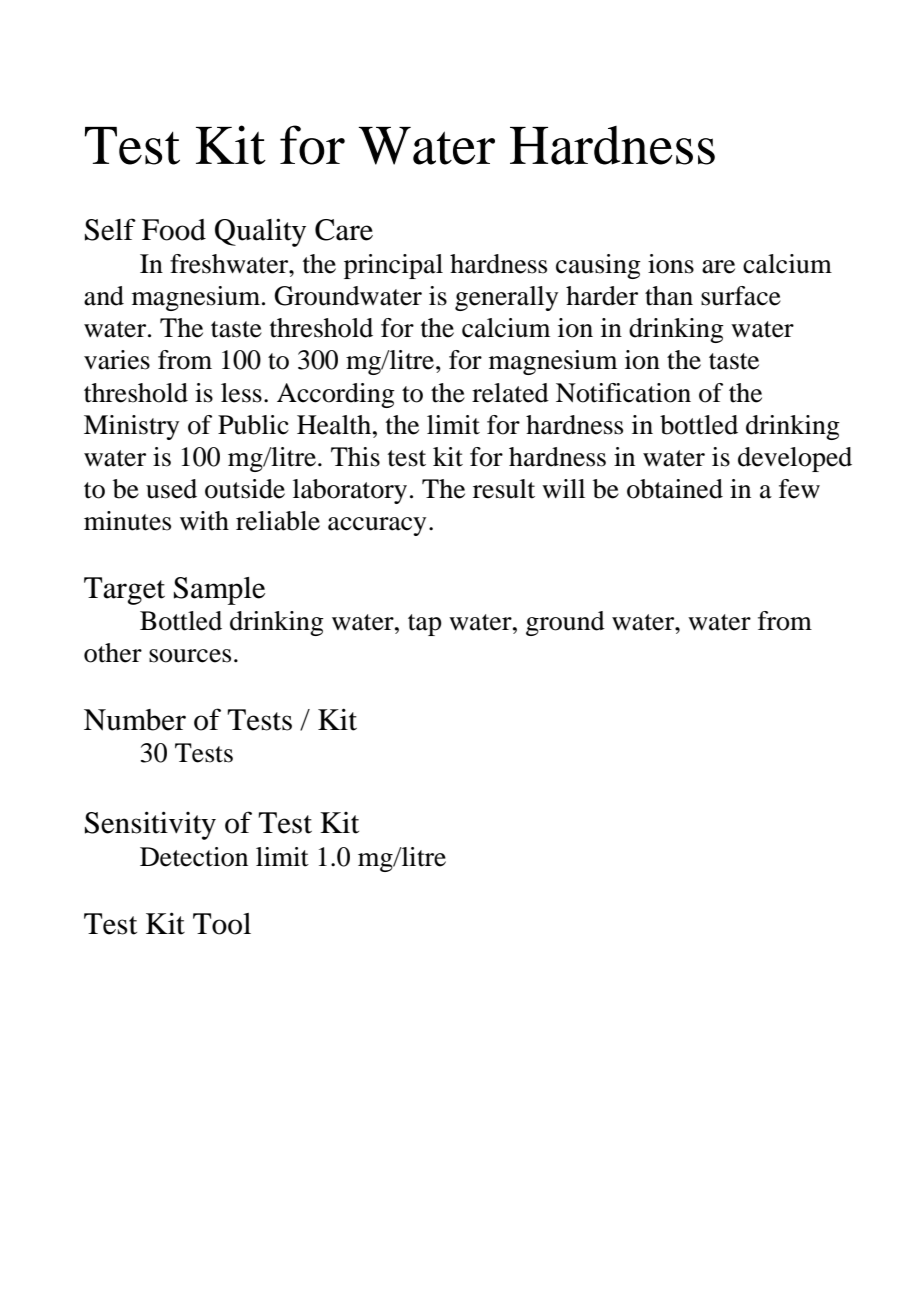 This document has height=1308, width=924. I want to click on principal, so click(393, 266).
